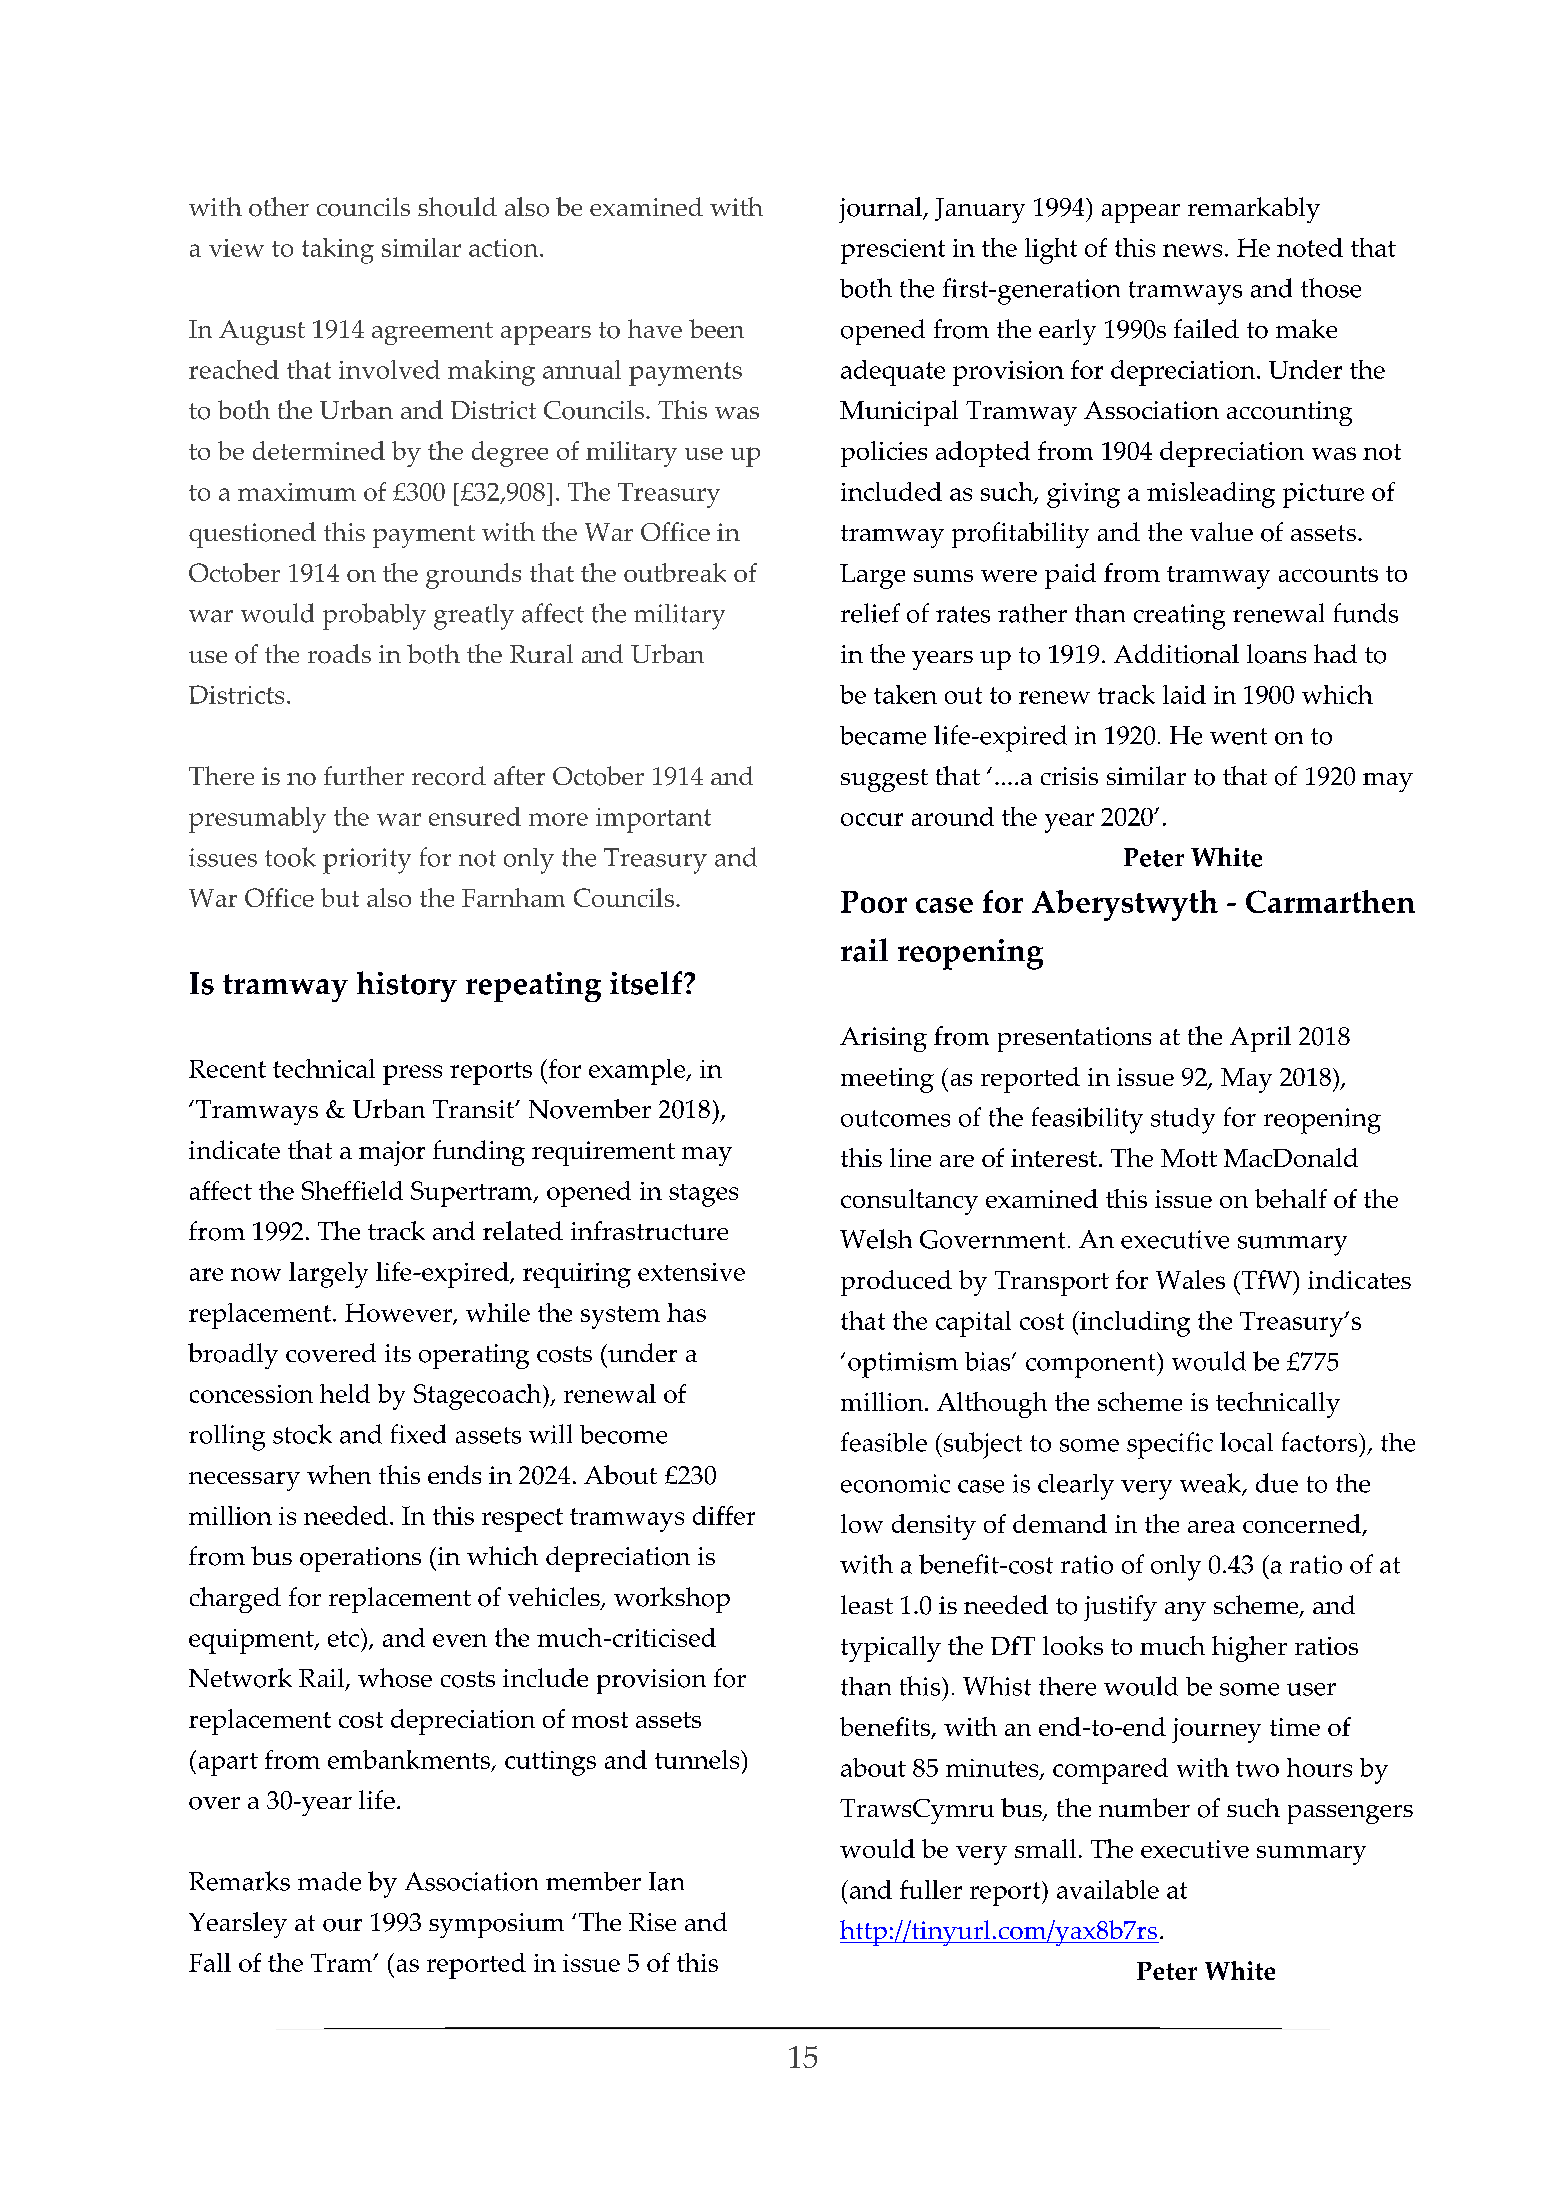  I want to click on news, so click(1192, 250).
